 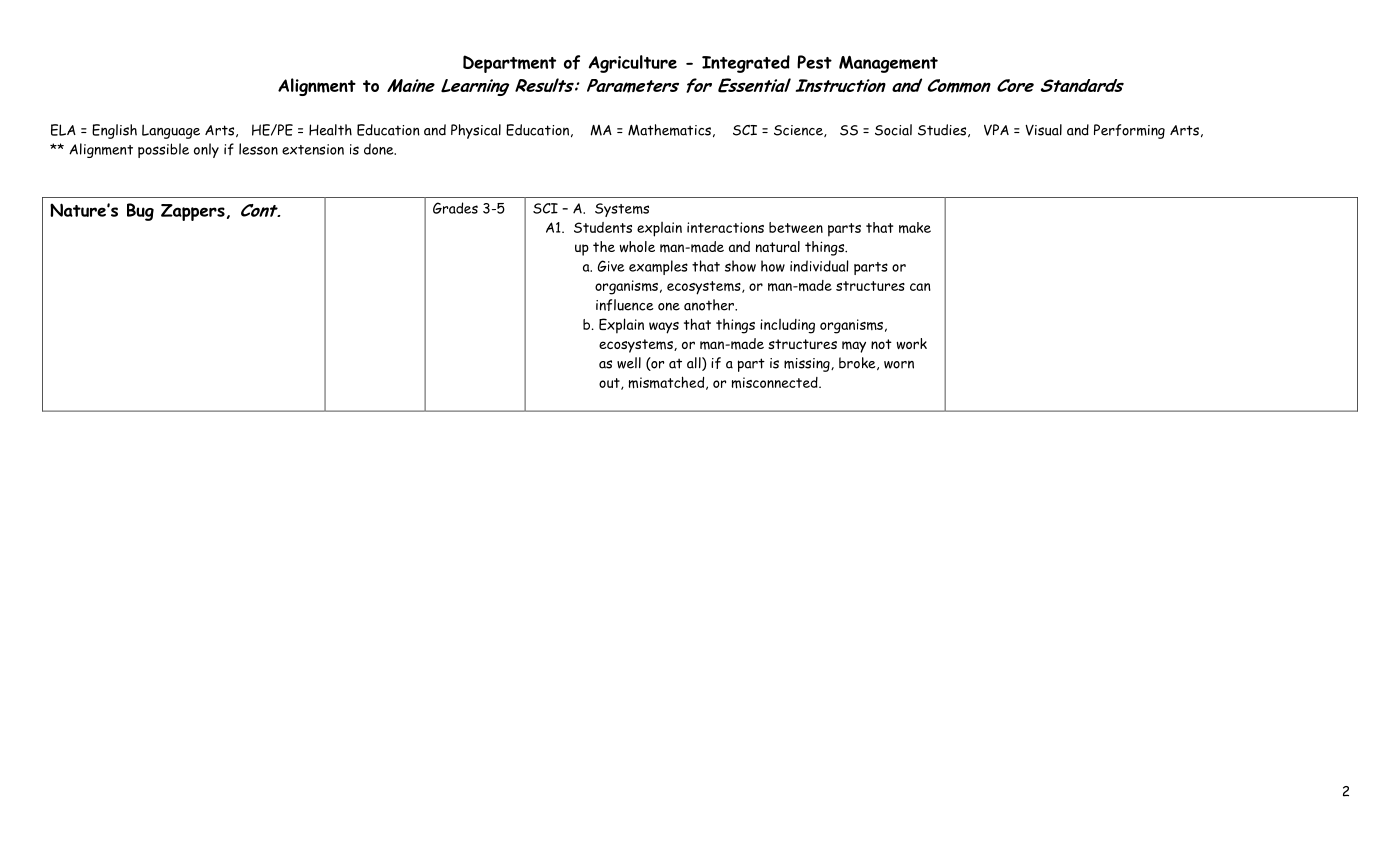 I want to click on make, so click(x=915, y=227).
